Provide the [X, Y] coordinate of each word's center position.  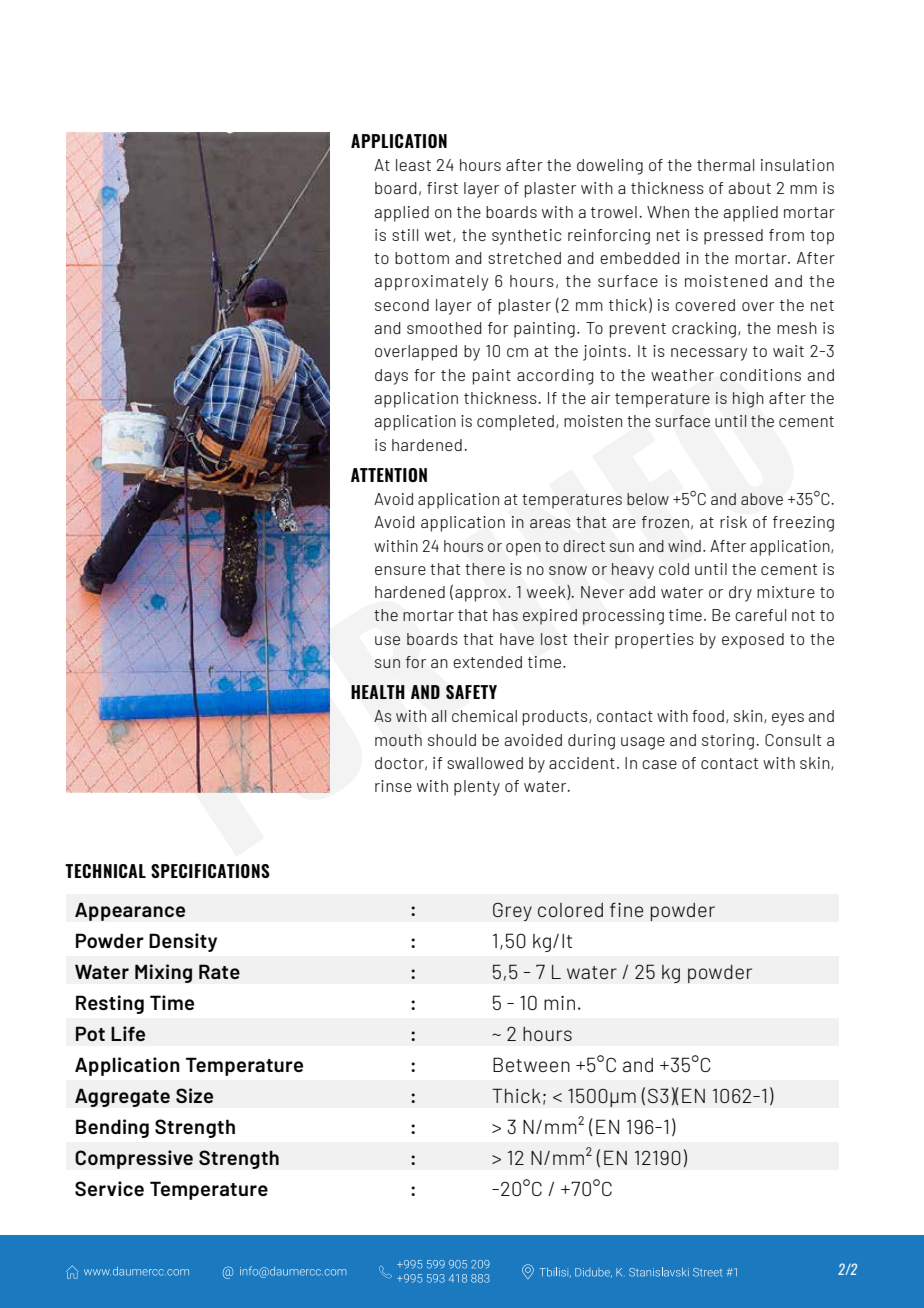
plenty [477, 788]
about [749, 188]
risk [733, 522]
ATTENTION [389, 475]
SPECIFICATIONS [210, 871]
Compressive [134, 1159]
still [405, 235]
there [485, 569]
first [442, 188]
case [659, 764]
